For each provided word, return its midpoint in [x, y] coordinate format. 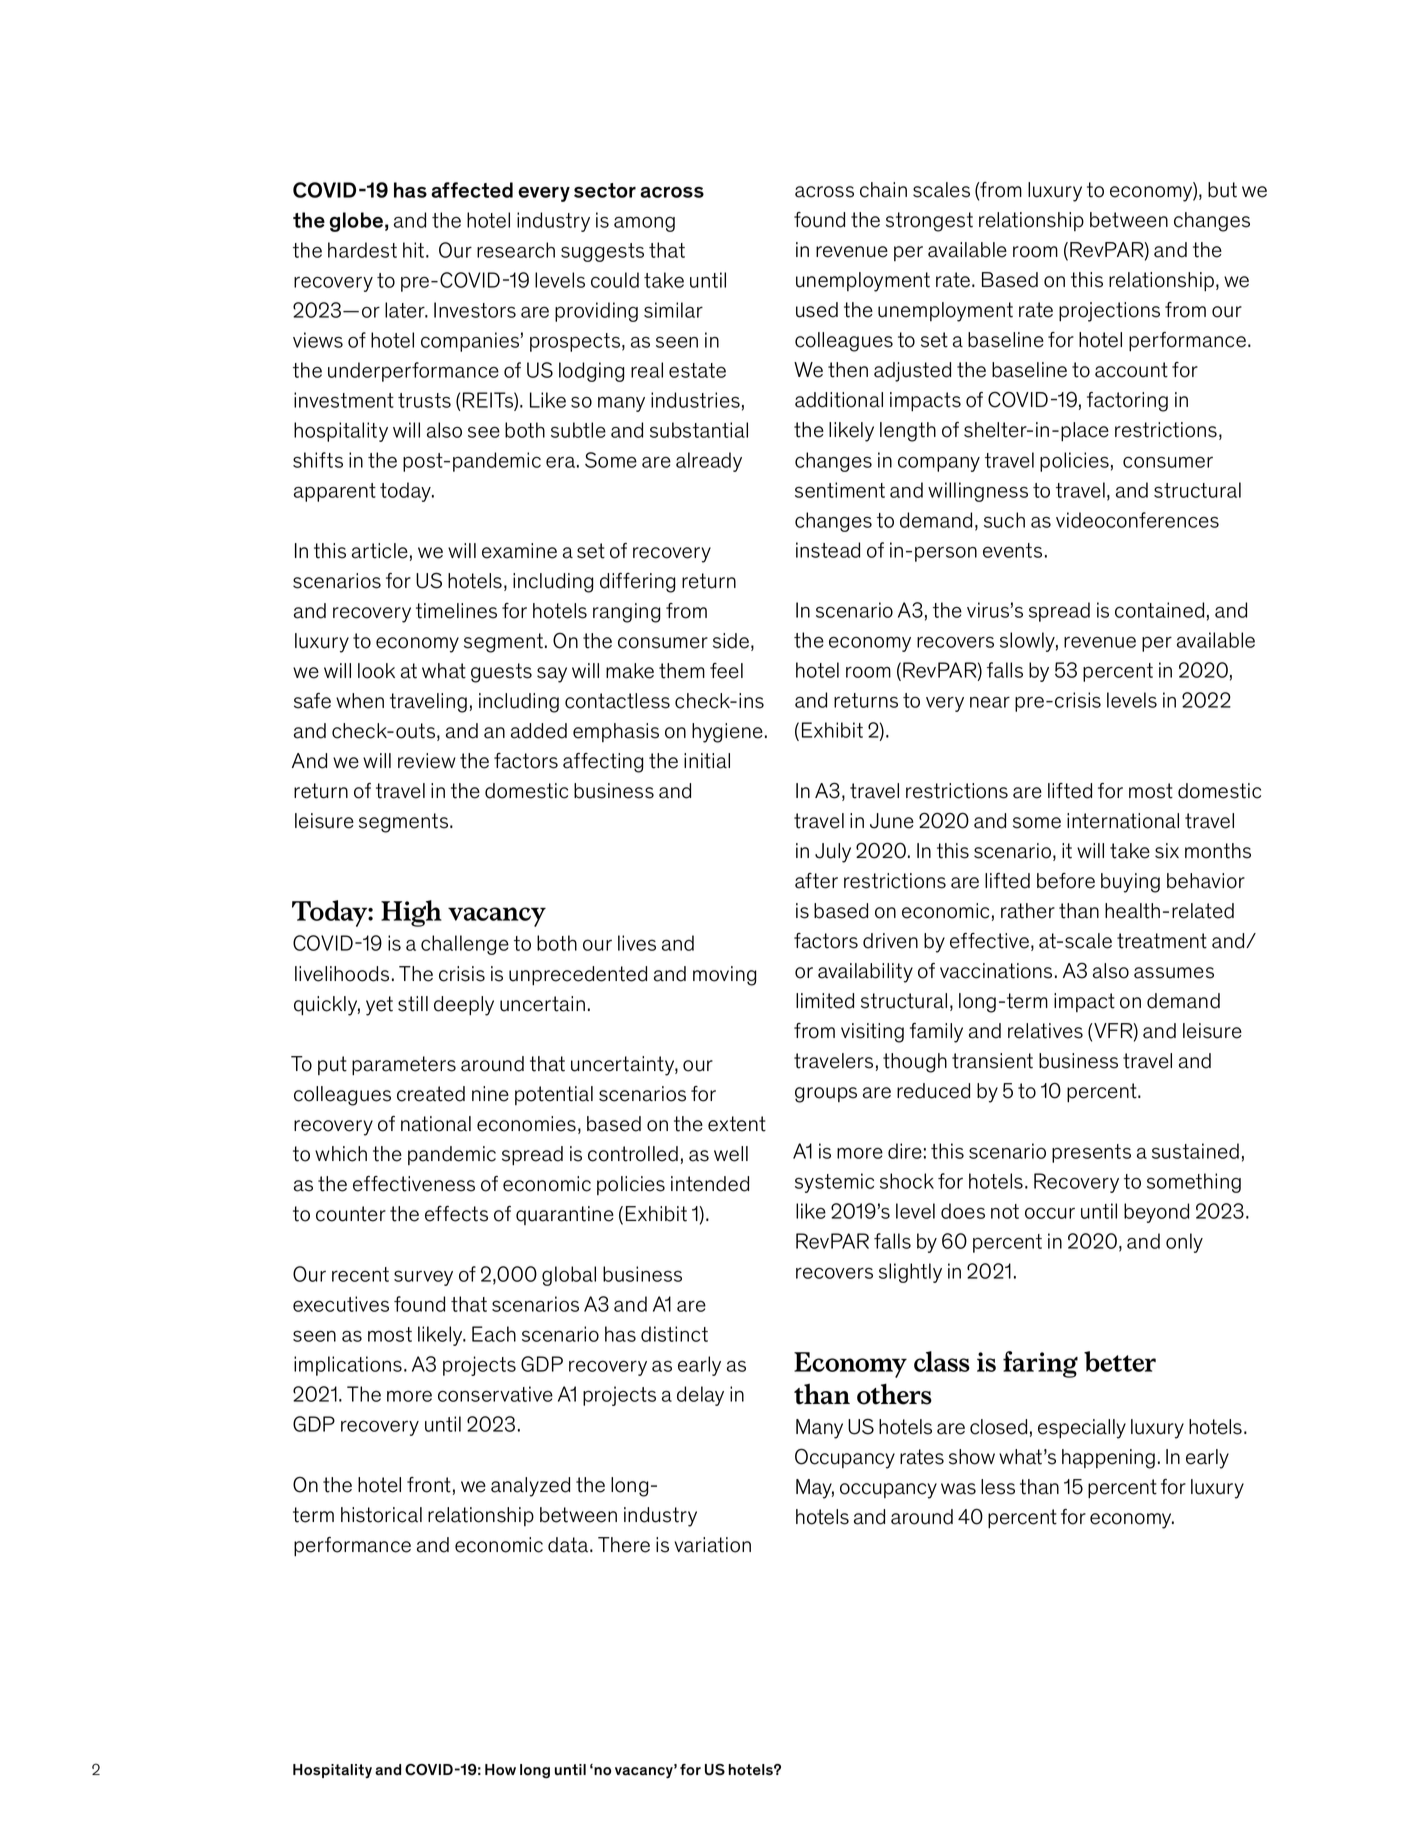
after [816, 881]
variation [712, 1545]
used [817, 310]
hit [415, 250]
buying [1130, 883]
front [429, 1485]
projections [1109, 312]
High [411, 913]
